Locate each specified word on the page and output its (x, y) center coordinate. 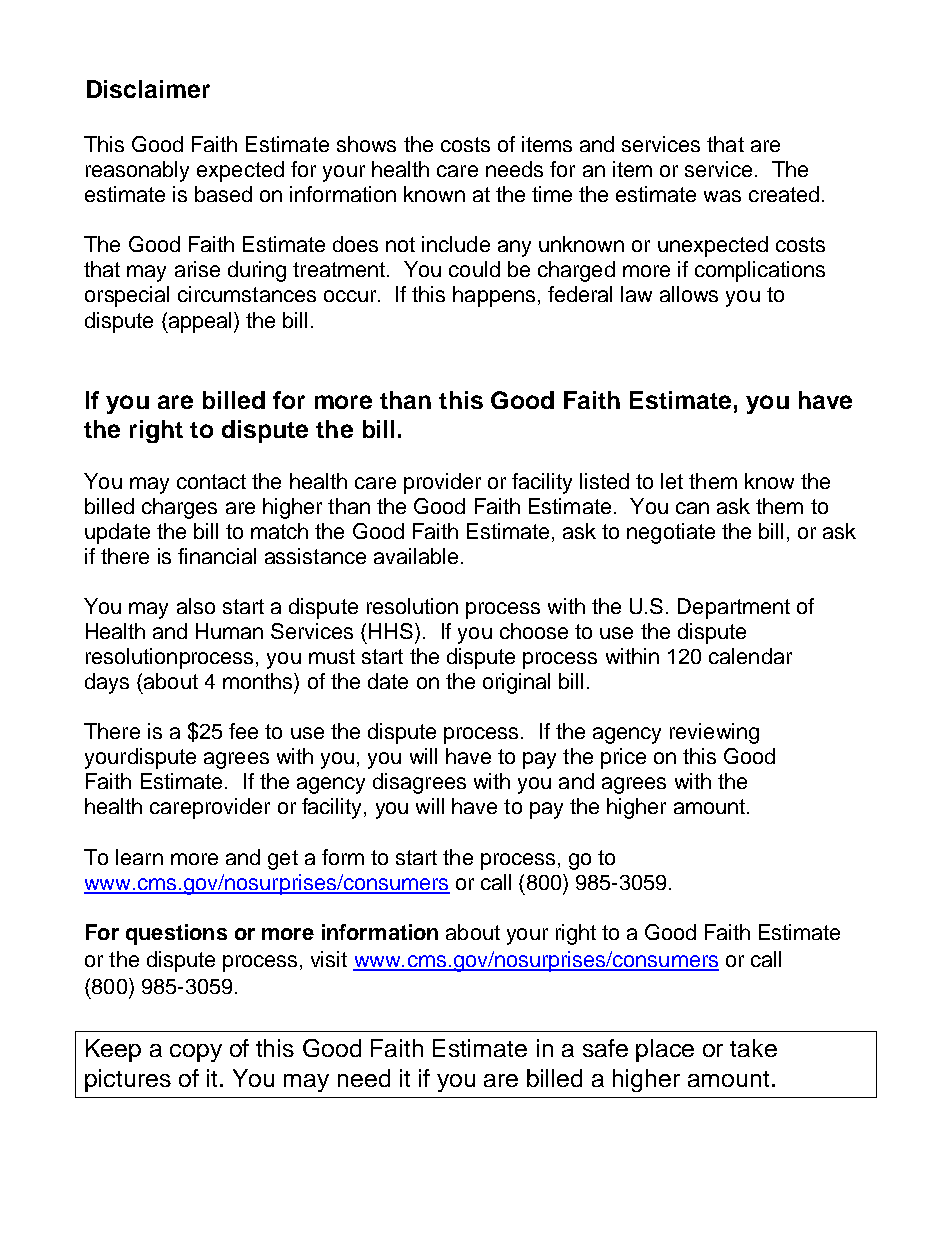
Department (734, 608)
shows (366, 144)
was (722, 196)
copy (196, 1053)
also (196, 606)
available (416, 556)
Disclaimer (148, 89)
